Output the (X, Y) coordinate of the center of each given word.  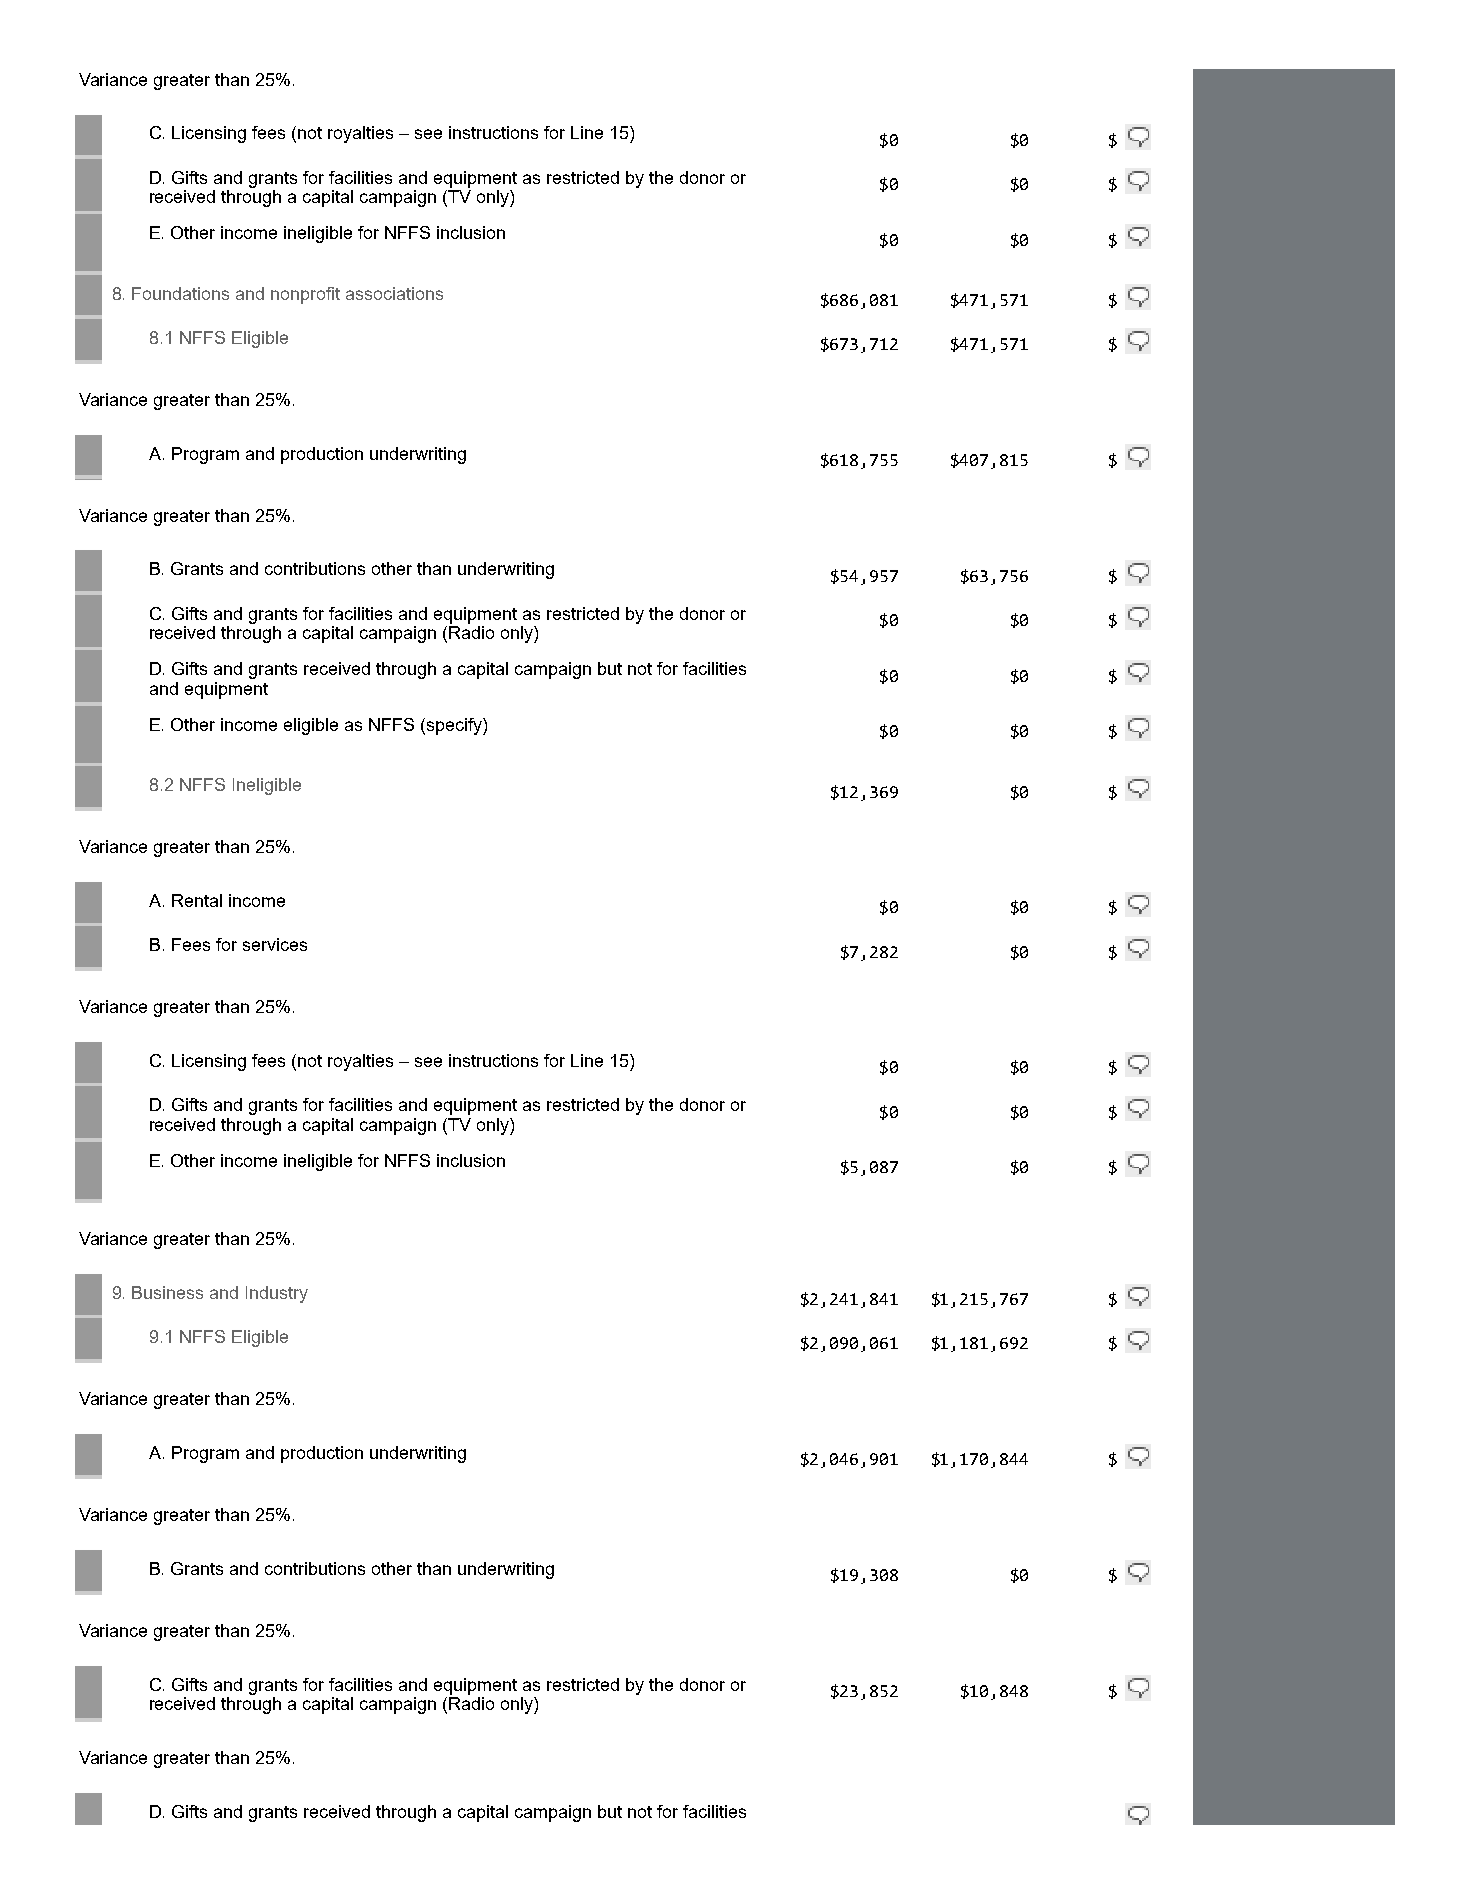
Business (167, 1292)
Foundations (180, 293)
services (275, 944)
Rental (197, 900)
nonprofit (305, 295)
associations (394, 293)
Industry (277, 1294)
